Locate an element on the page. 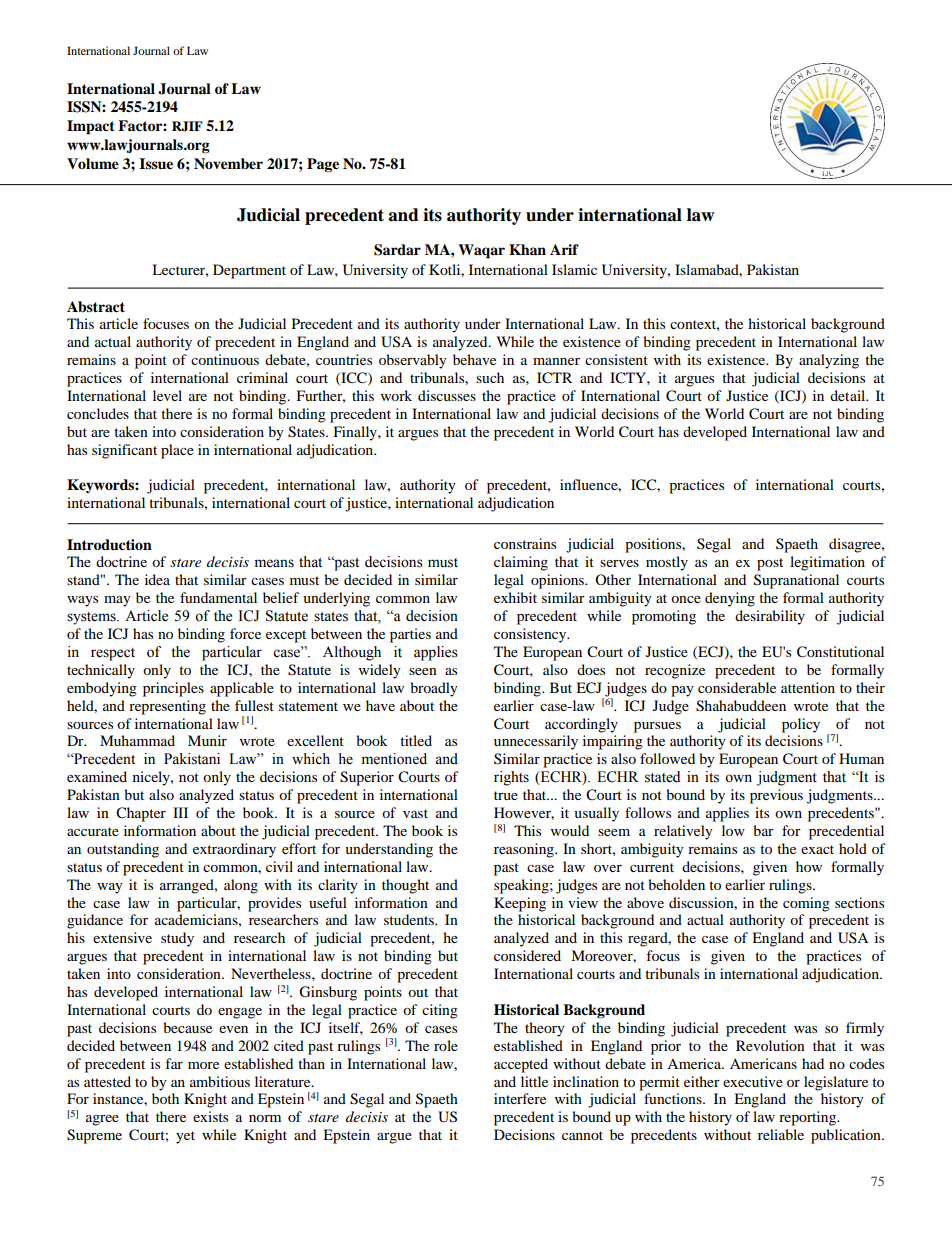 This page has width=952, height=1233. desirability is located at coordinates (770, 617).
